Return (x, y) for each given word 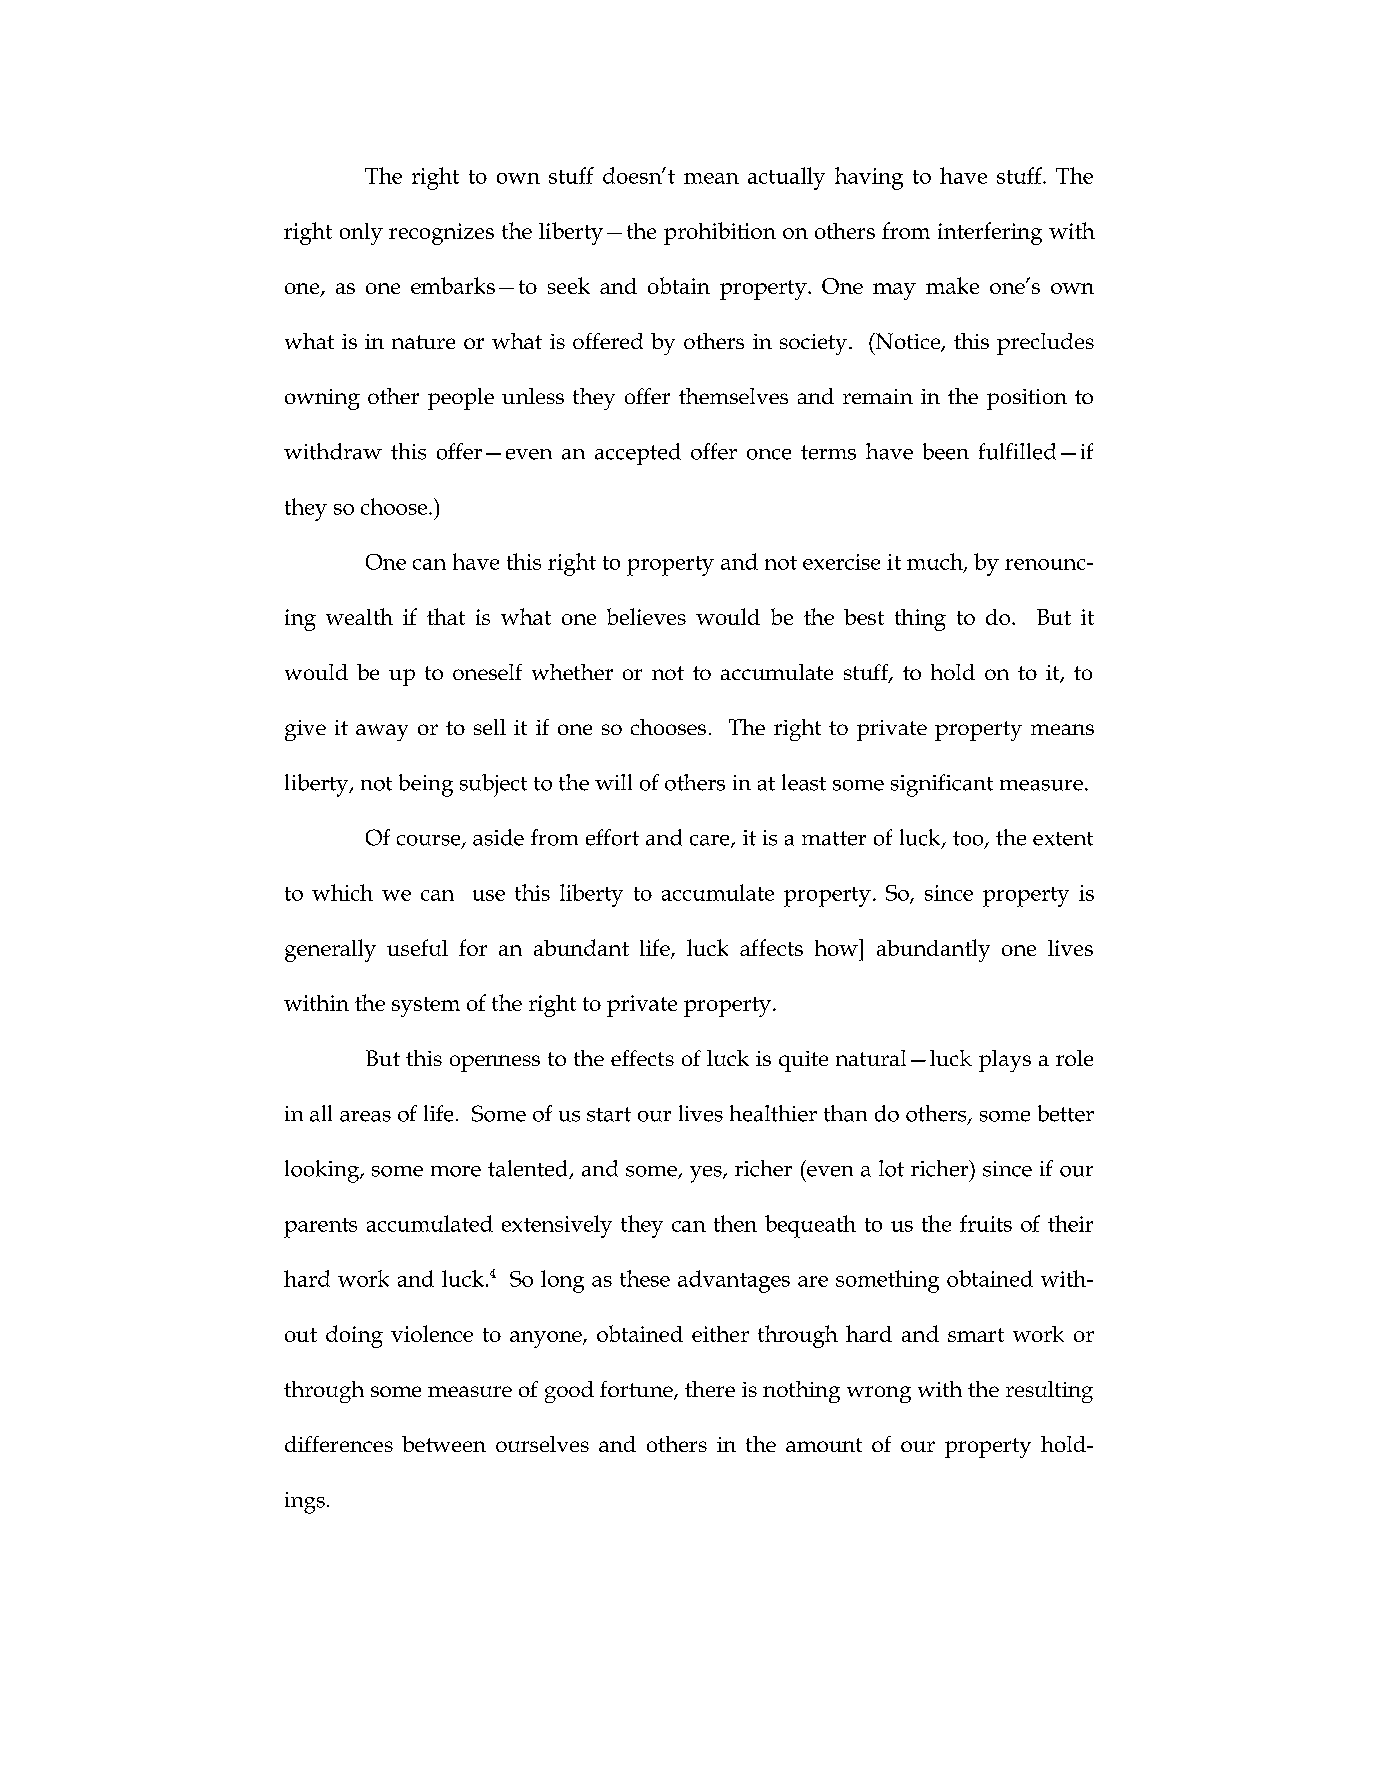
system (426, 1007)
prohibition (720, 233)
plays (1005, 1061)
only (361, 234)
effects (642, 1058)
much (936, 562)
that (446, 616)
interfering (990, 233)
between (444, 1444)
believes (646, 616)
